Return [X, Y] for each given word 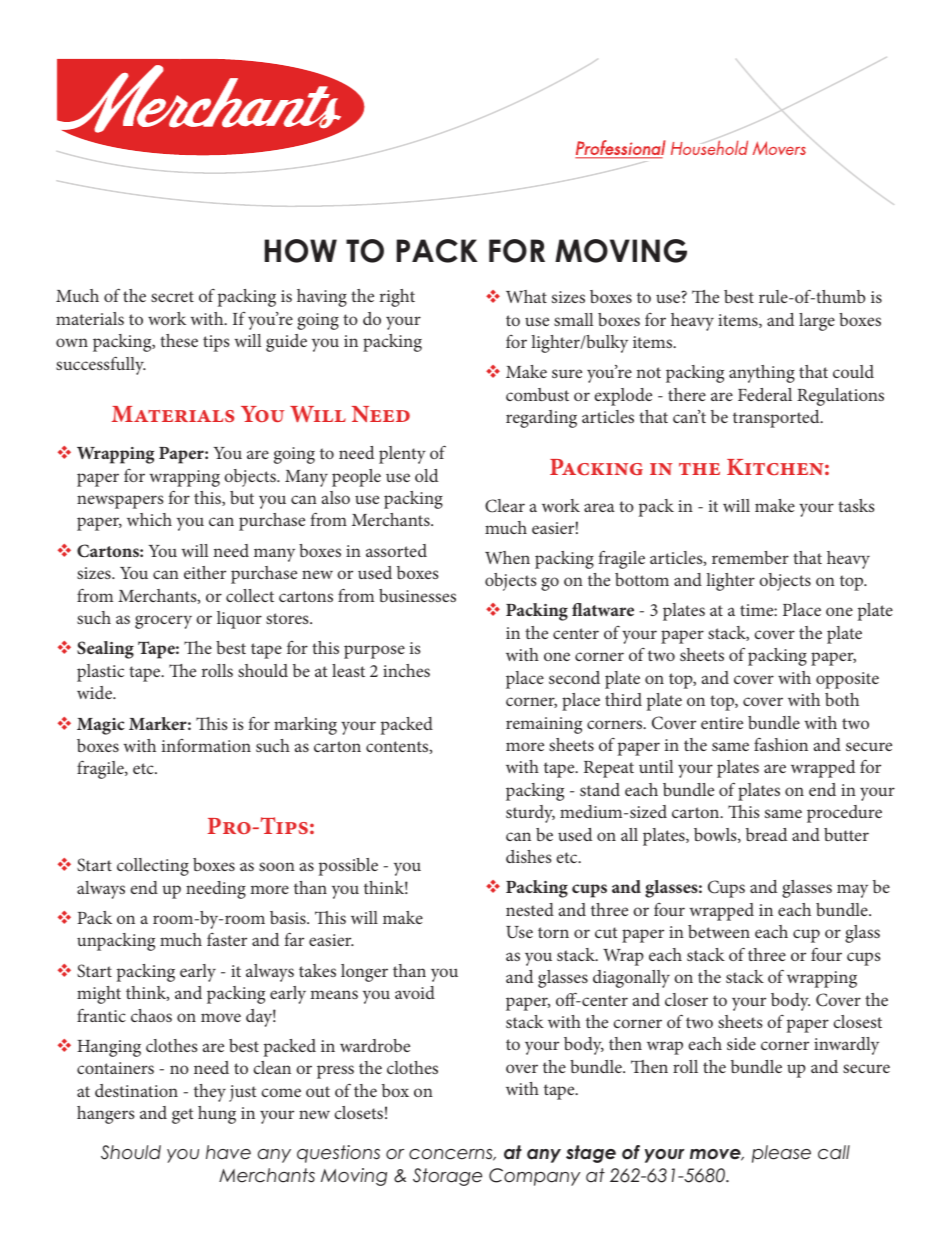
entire [722, 723]
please [781, 1154]
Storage [447, 1177]
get [183, 1116]
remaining [544, 725]
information [206, 745]
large [817, 322]
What [526, 296]
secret [172, 296]
